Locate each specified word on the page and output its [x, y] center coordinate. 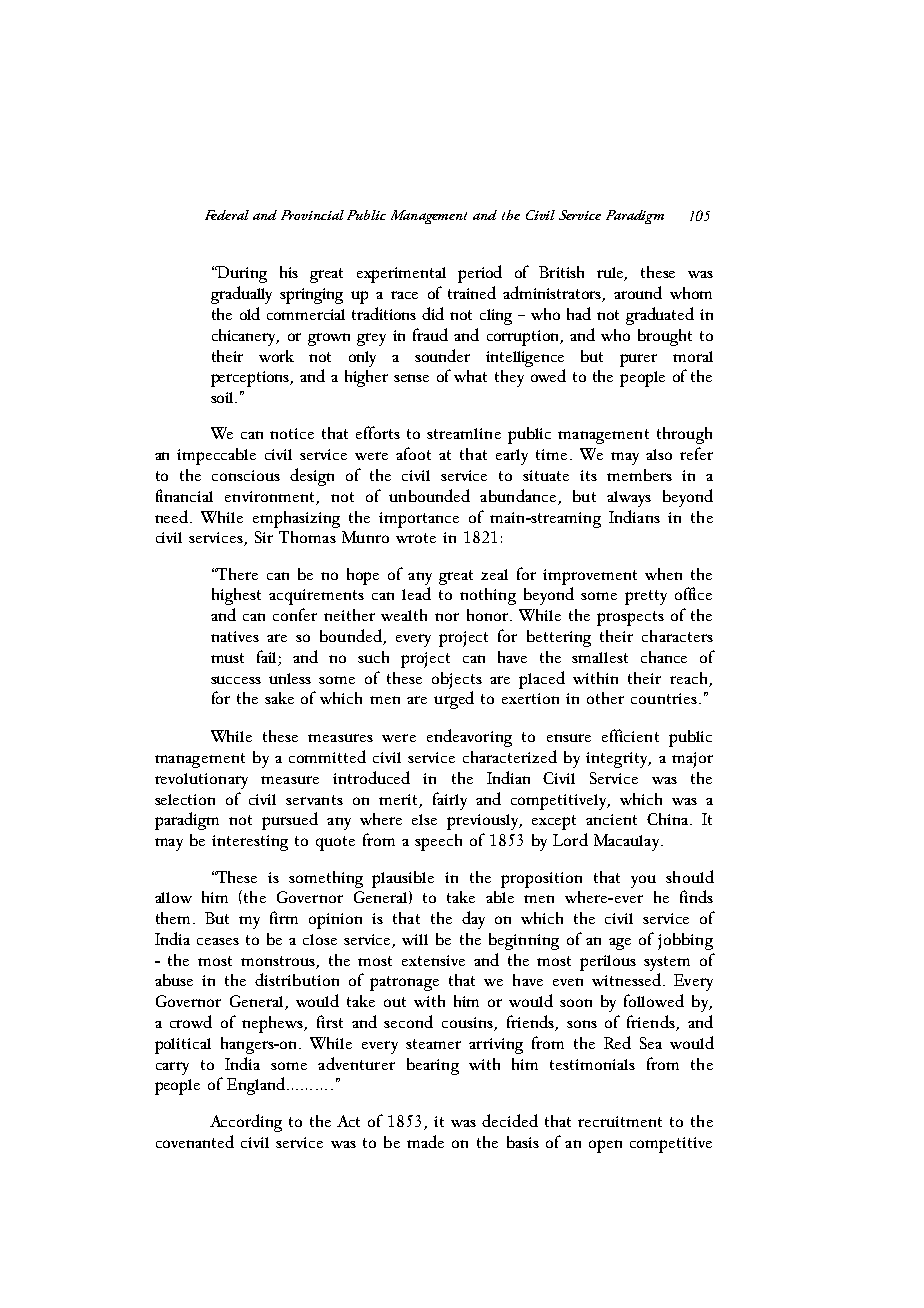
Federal [227, 215]
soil [223, 397]
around [638, 292]
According [246, 1123]
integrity [618, 760]
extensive [433, 960]
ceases [218, 941]
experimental [401, 275]
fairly [450, 801]
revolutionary [201, 781]
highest [236, 596]
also [659, 454]
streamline [464, 433]
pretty [646, 597]
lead [416, 593]
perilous [608, 963]
